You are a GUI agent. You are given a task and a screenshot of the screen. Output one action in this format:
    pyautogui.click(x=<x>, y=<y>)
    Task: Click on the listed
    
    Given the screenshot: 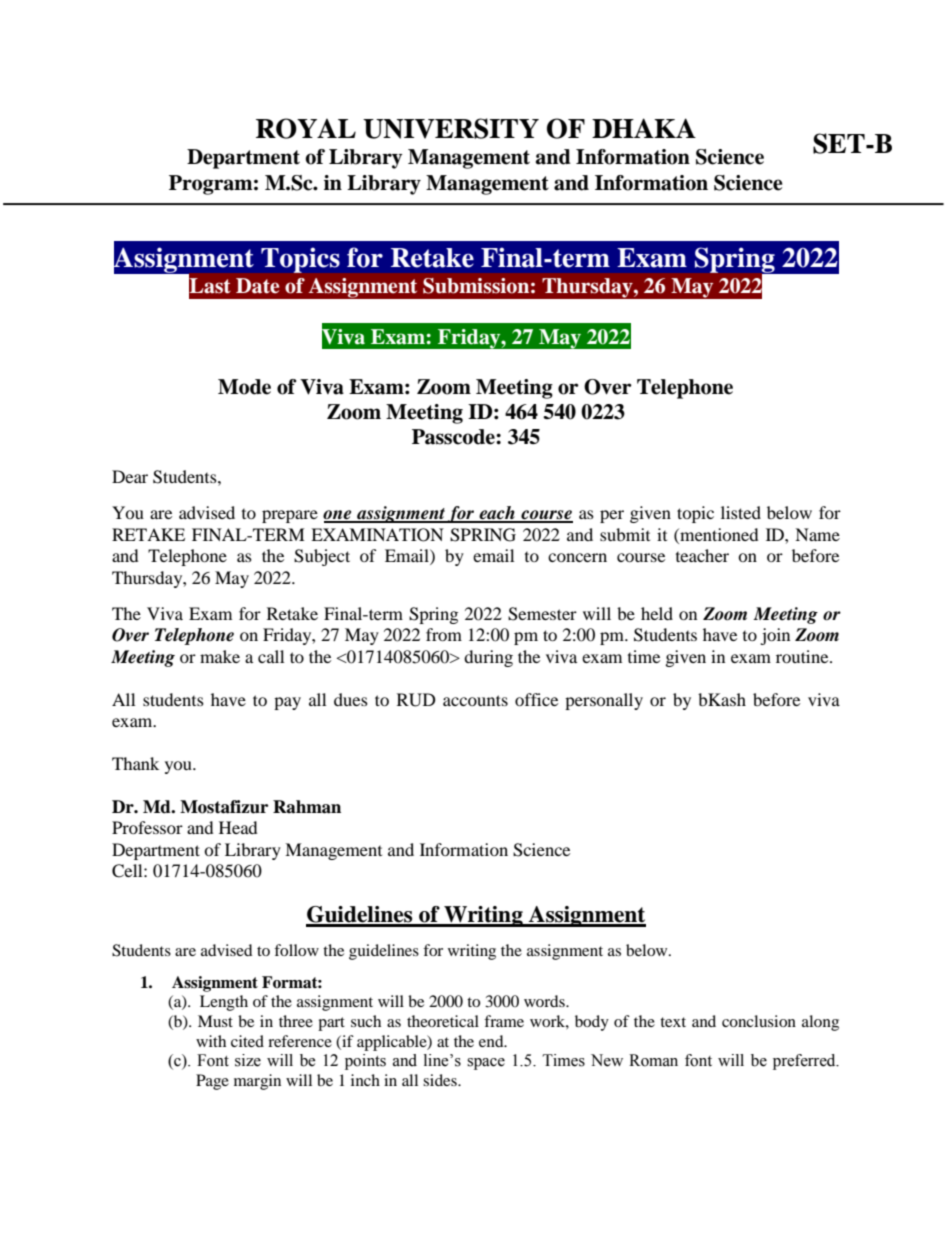 What is the action you would take?
    pyautogui.click(x=741, y=512)
